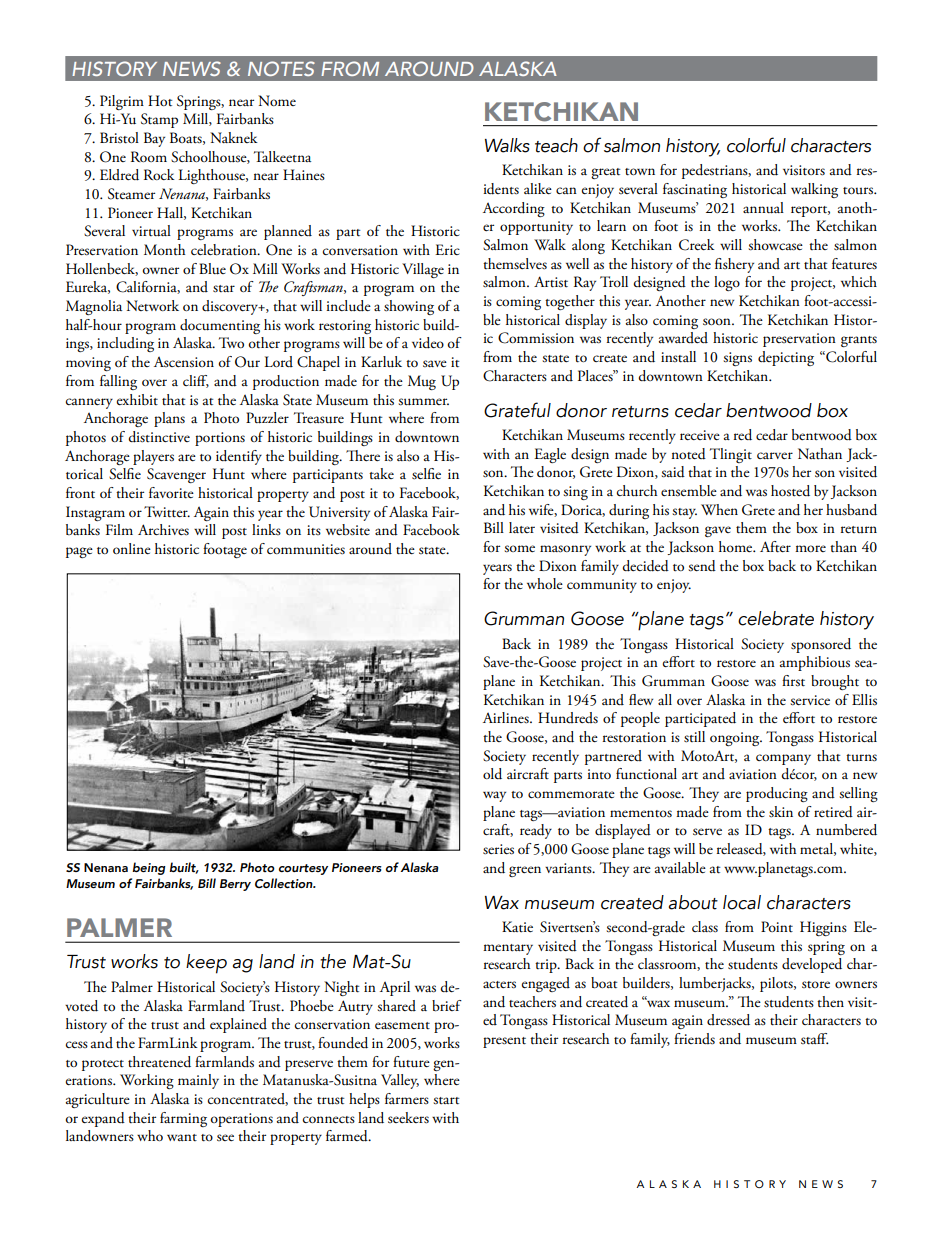  I want to click on Stamp, so click(159, 120).
